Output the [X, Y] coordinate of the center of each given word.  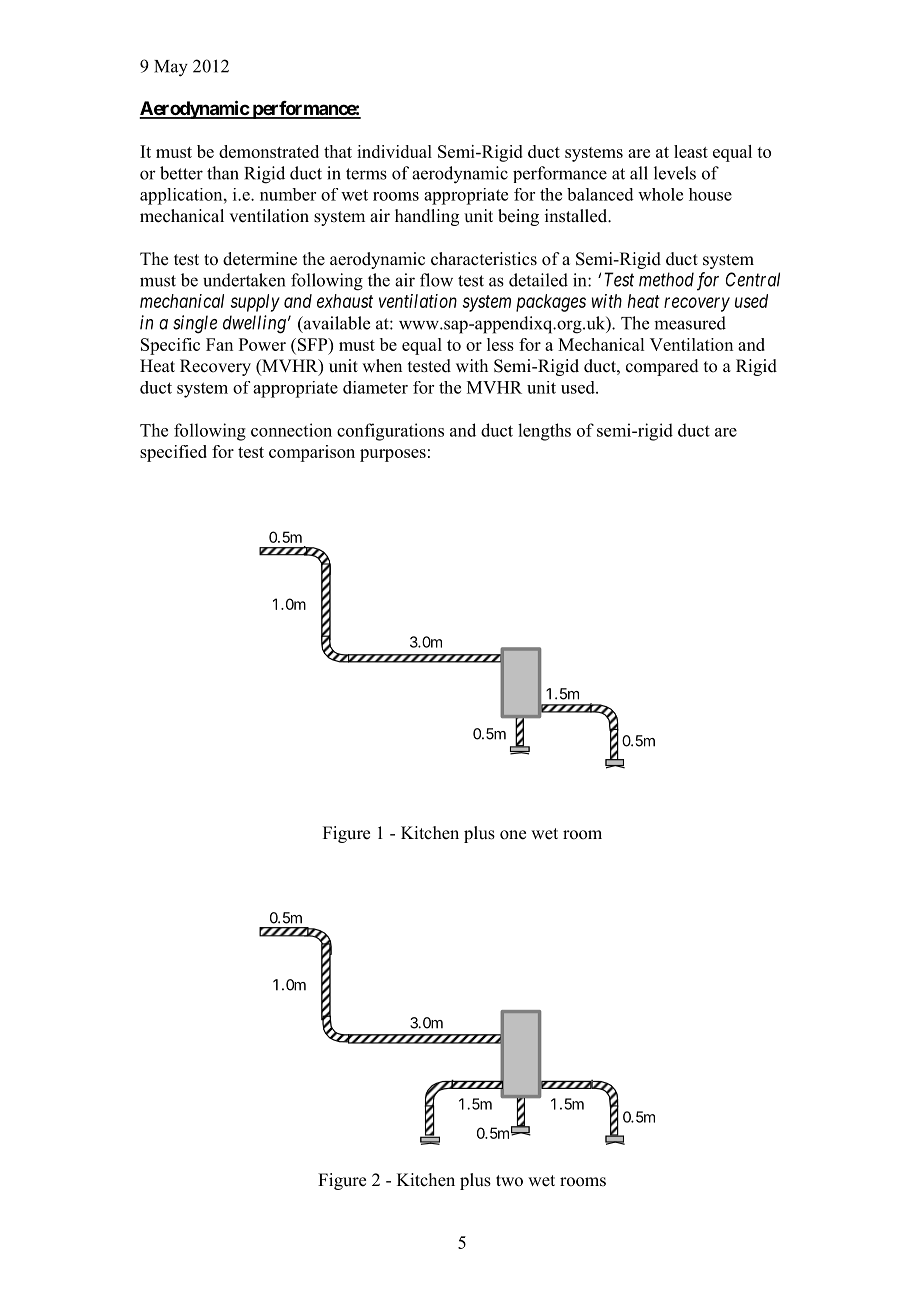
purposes [393, 455]
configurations [390, 432]
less [500, 344]
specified [173, 453]
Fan [219, 344]
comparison [312, 453]
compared [662, 367]
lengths [544, 432]
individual [394, 151]
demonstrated [269, 151]
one [513, 835]
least [691, 151]
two [509, 1181]
